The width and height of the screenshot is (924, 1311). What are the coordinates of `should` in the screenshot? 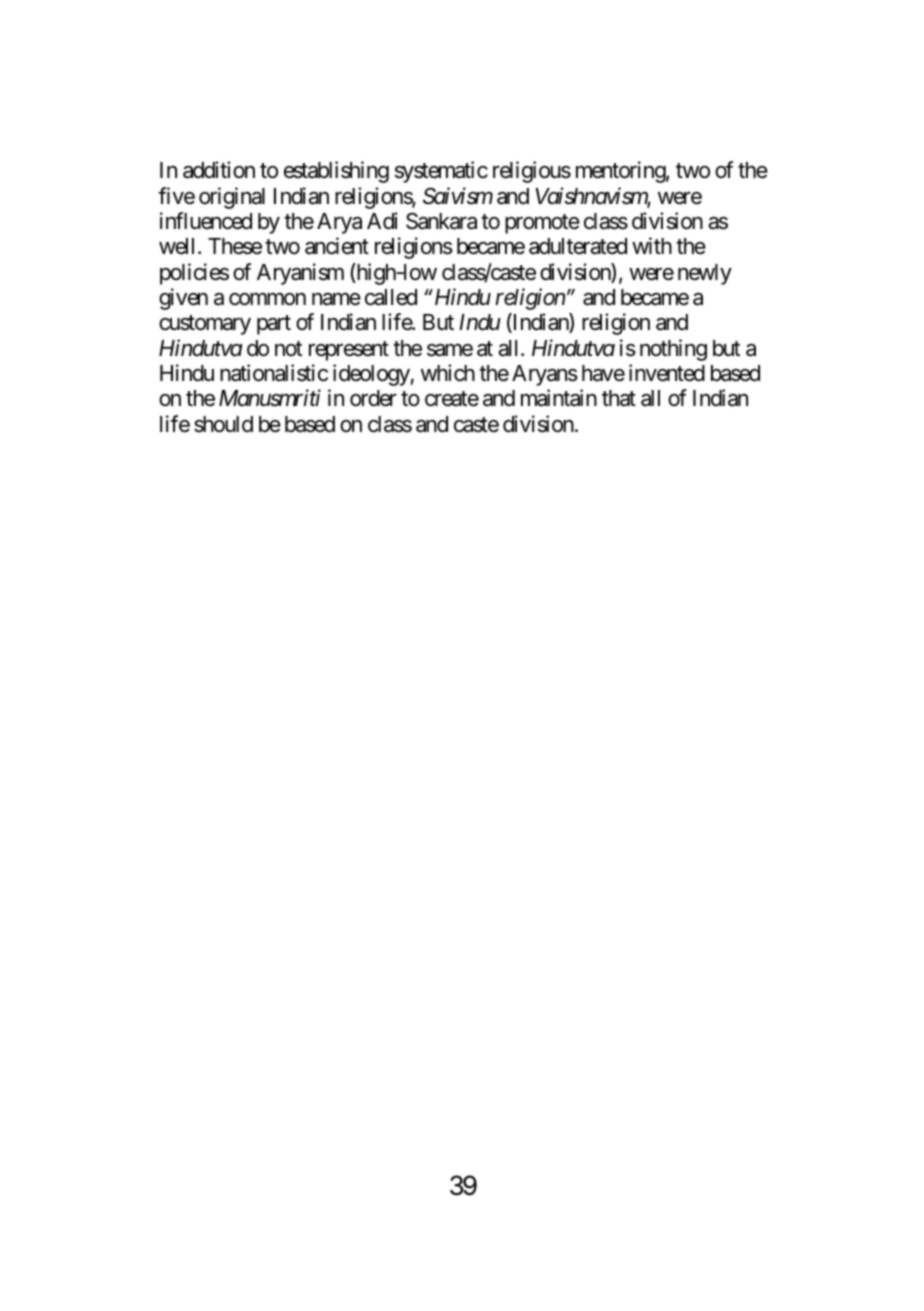 It's located at (223, 424).
